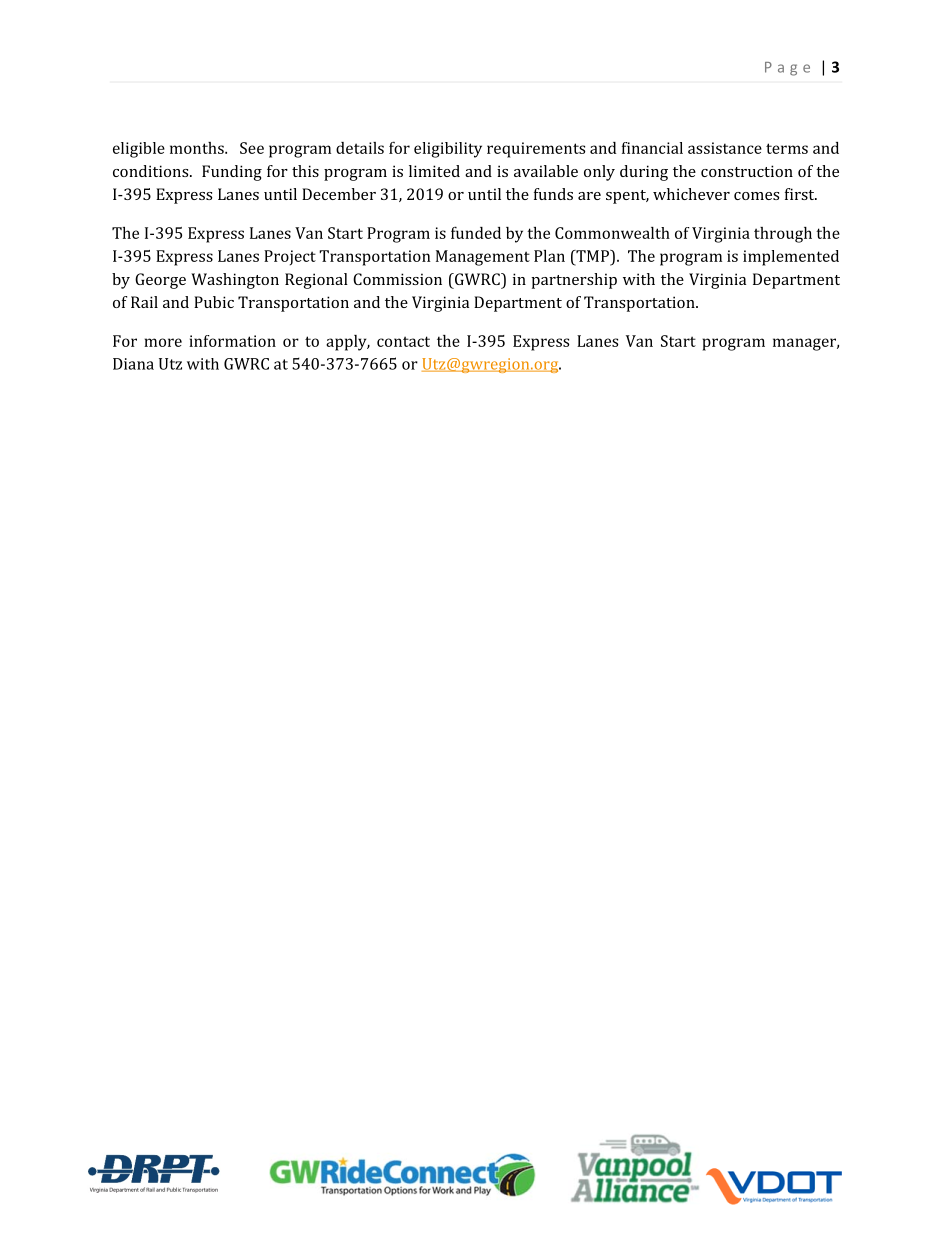 Image resolution: width=952 pixels, height=1233 pixels. Describe the element at coordinates (756, 196) in the page. I see `comes` at that location.
